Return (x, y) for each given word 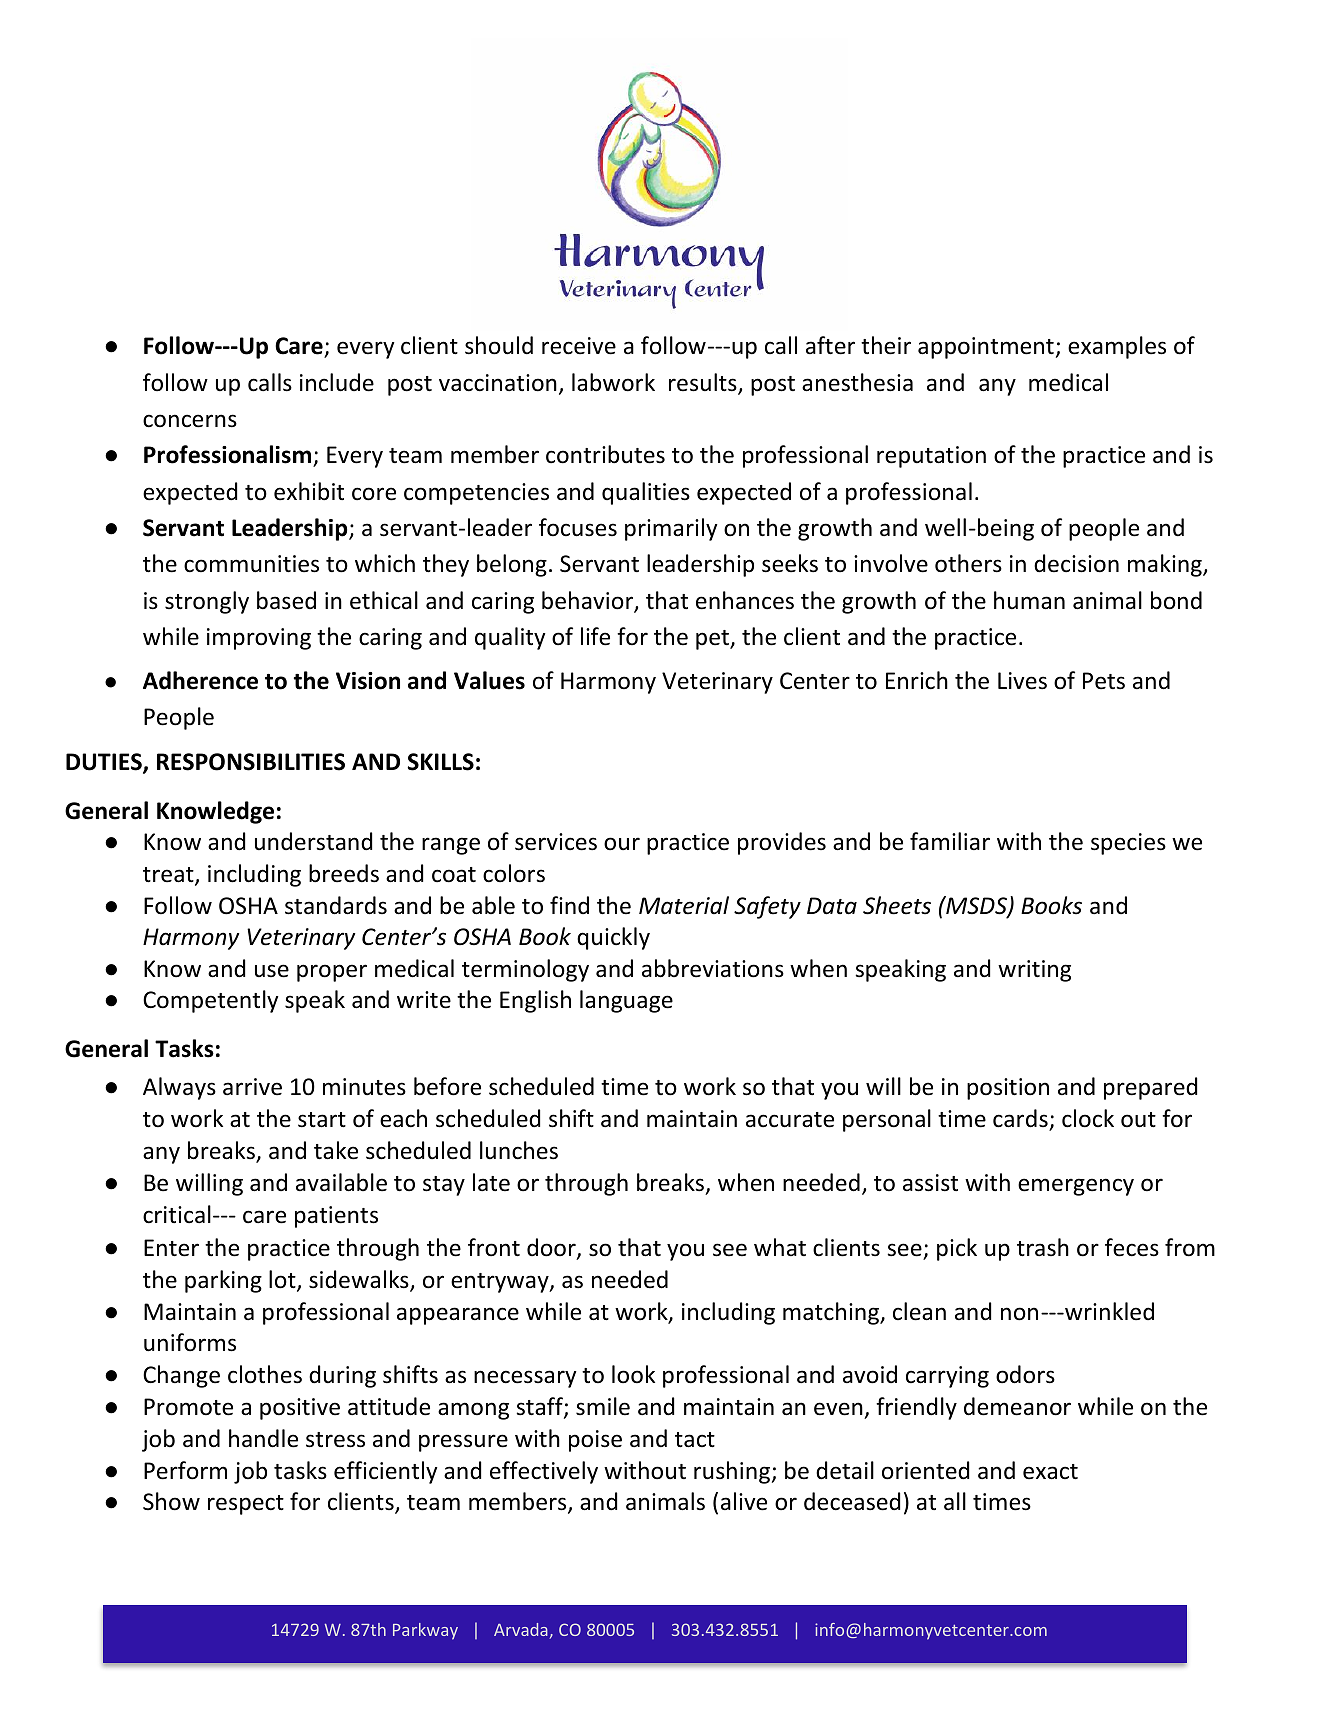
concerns (190, 421)
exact (1050, 1472)
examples (1117, 347)
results (704, 383)
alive (744, 1501)
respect (246, 1505)
